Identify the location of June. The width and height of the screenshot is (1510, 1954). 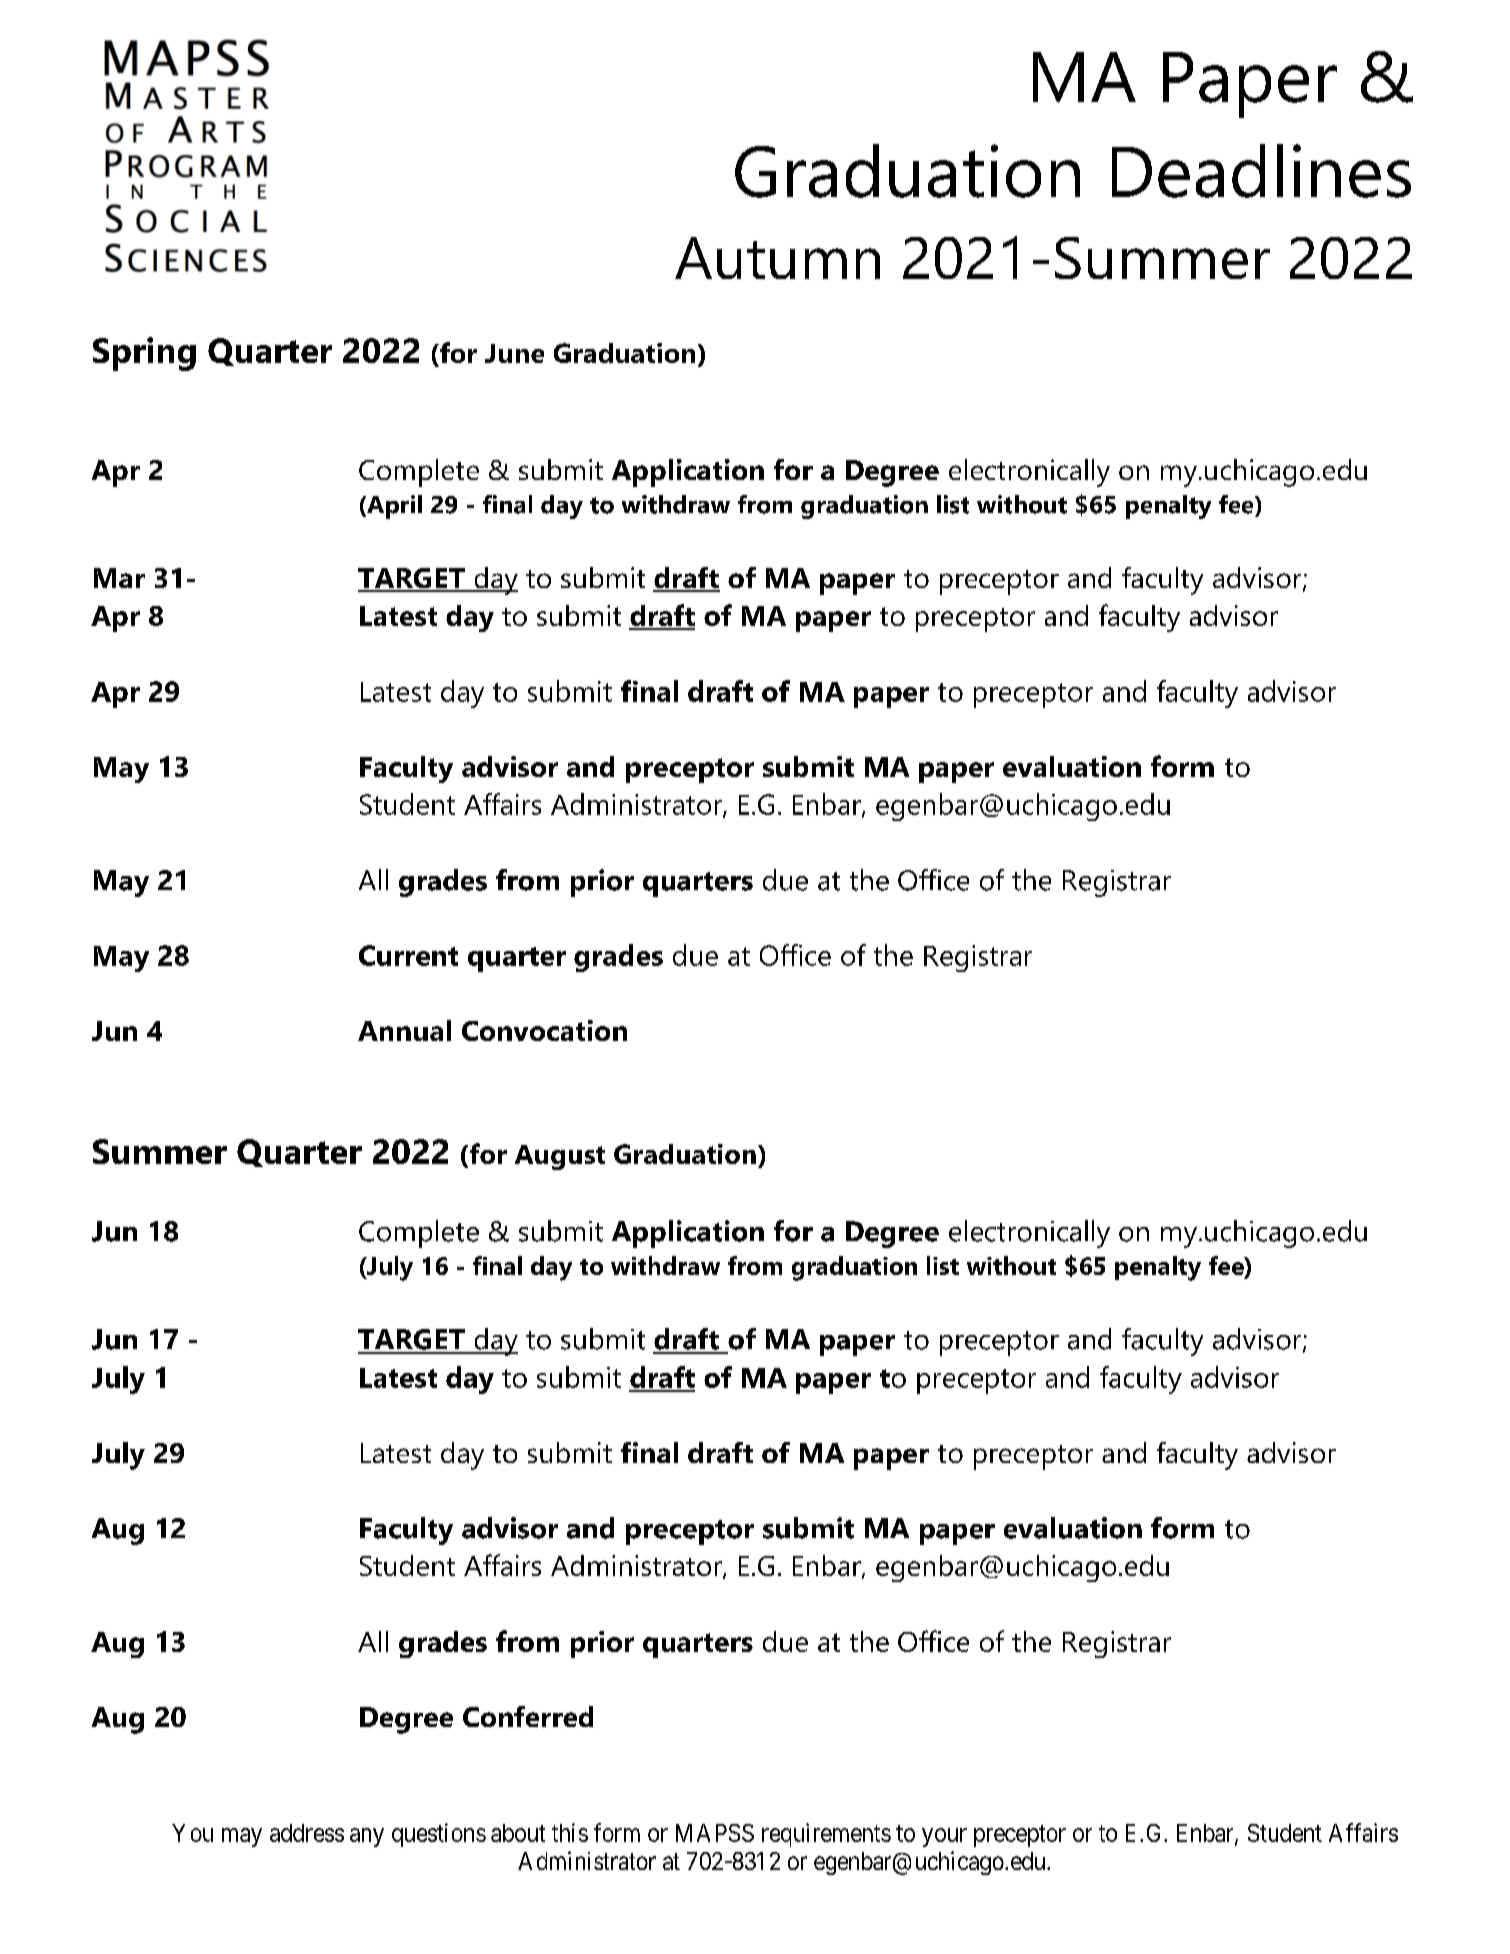
(514, 353).
